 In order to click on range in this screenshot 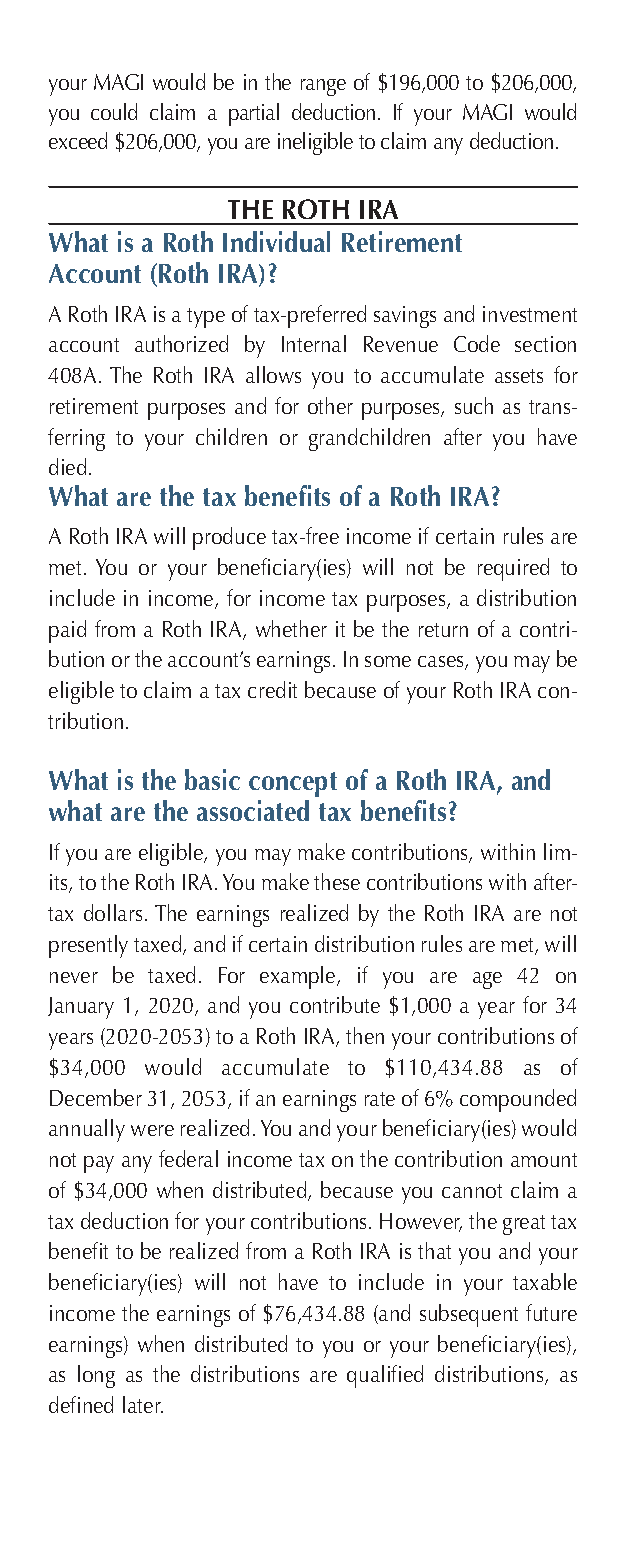, I will do `click(323, 87)`.
